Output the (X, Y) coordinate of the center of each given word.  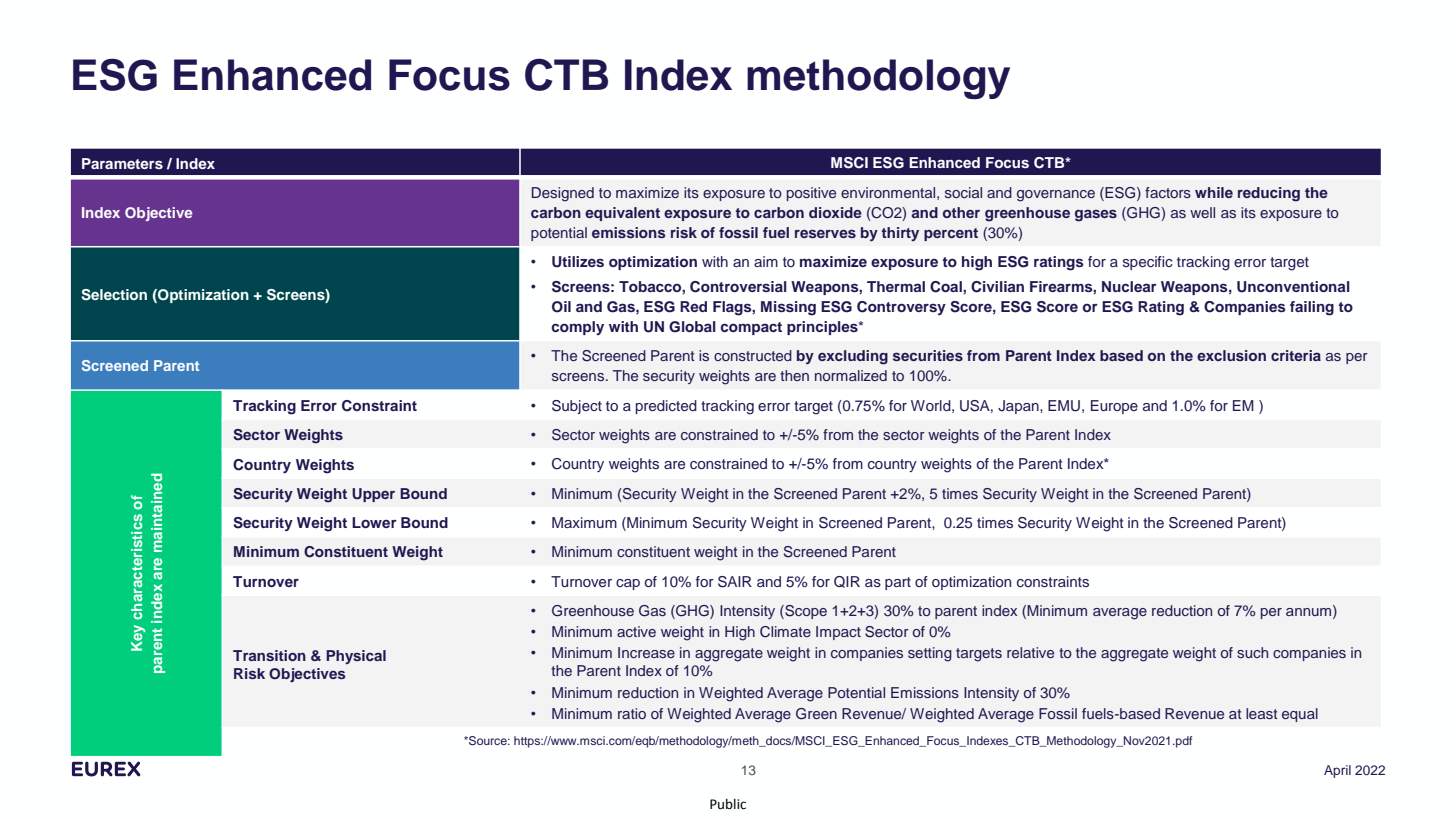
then (794, 375)
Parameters (122, 163)
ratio (632, 713)
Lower (374, 522)
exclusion (1231, 355)
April (1337, 771)
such (1252, 652)
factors (1168, 192)
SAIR (735, 582)
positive (811, 194)
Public (728, 804)
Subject (577, 407)
